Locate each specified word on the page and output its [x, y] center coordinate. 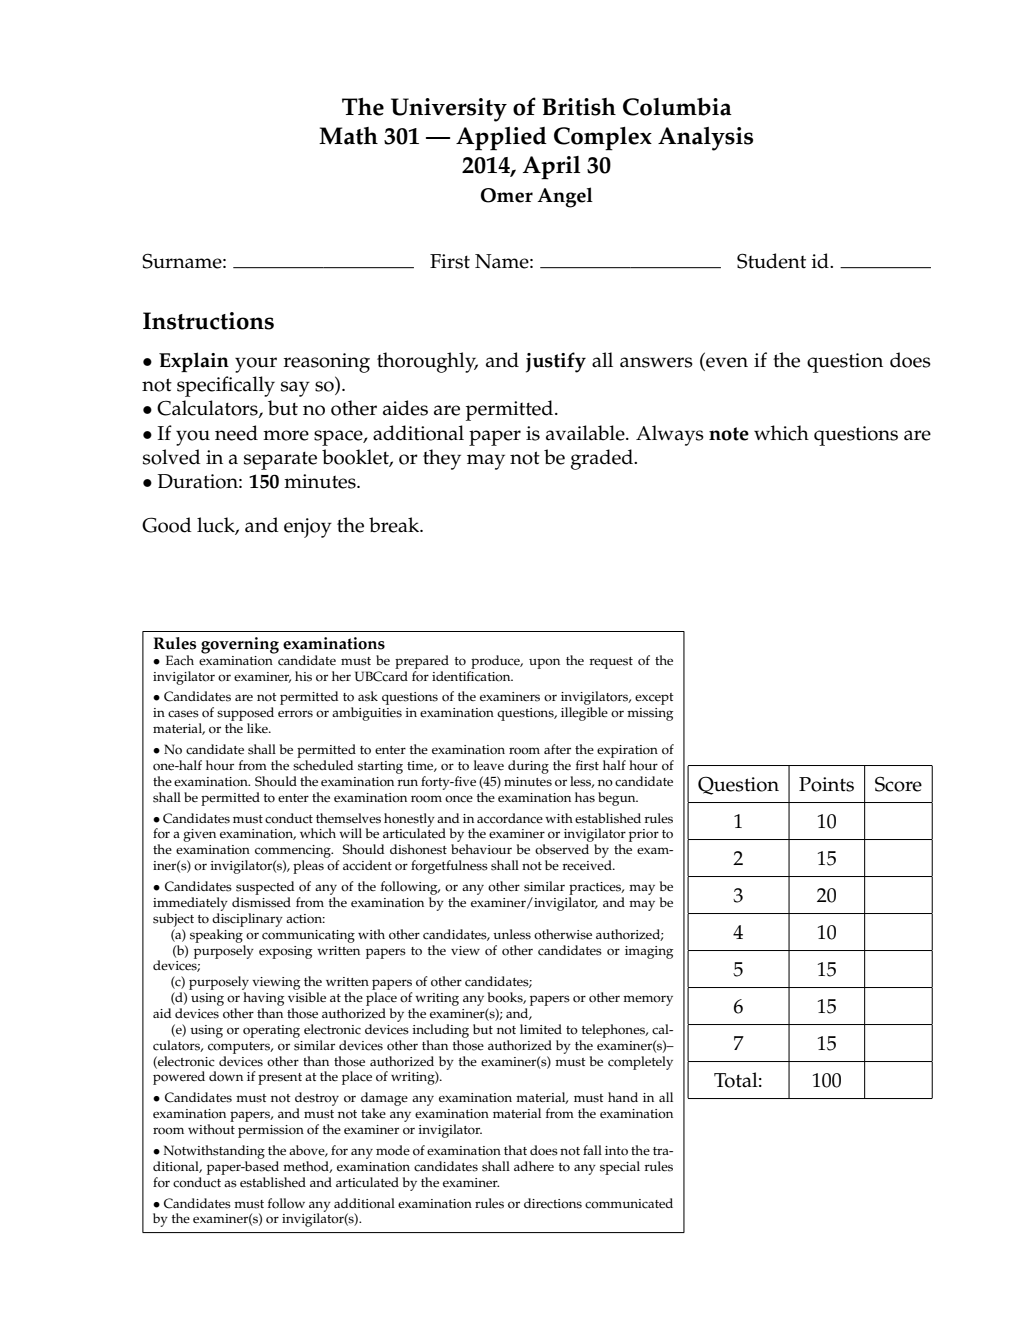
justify [556, 362]
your [256, 365]
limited [541, 1029]
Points [826, 784]
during [528, 767]
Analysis [705, 139]
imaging [649, 952]
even [727, 362]
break [395, 525]
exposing [285, 952]
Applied [501, 139]
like [258, 728]
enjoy [308, 528]
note [729, 434]
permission [271, 1131]
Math [348, 136]
